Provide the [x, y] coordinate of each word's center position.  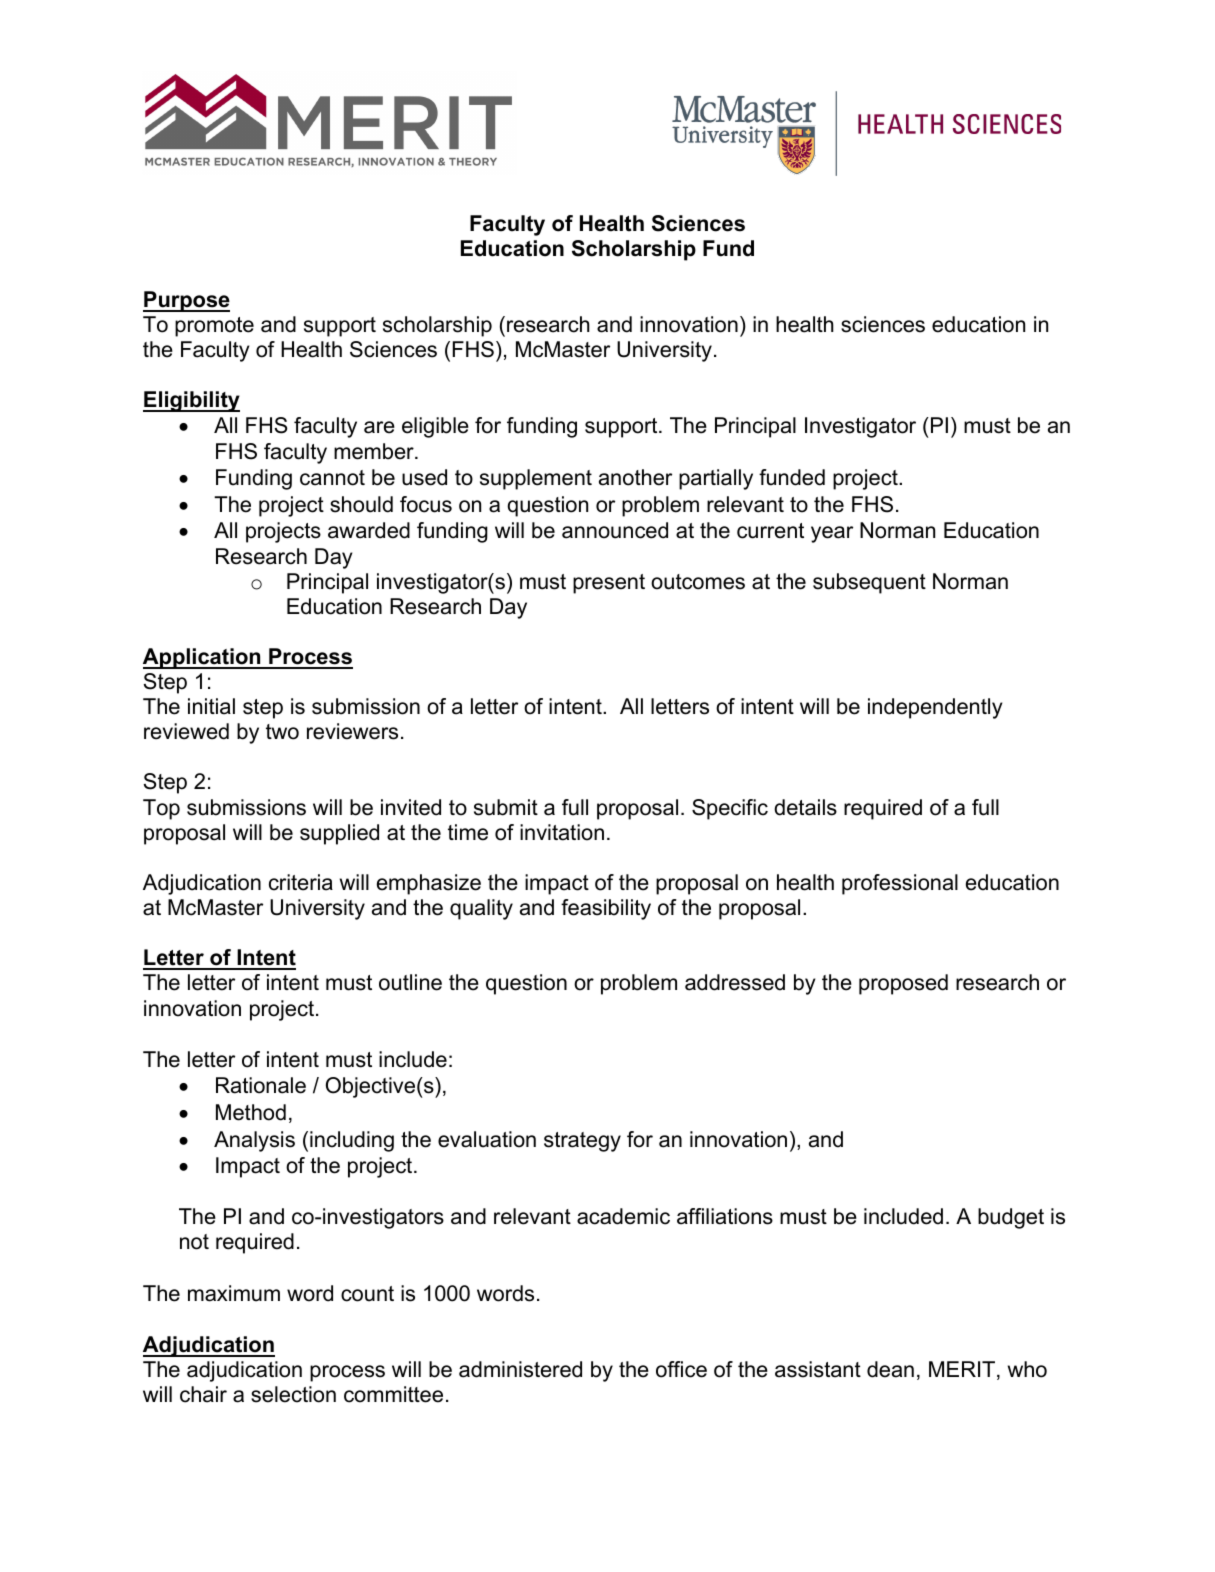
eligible [435, 427]
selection [293, 1394]
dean [890, 1369]
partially [716, 479]
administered [520, 1369]
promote [214, 327]
